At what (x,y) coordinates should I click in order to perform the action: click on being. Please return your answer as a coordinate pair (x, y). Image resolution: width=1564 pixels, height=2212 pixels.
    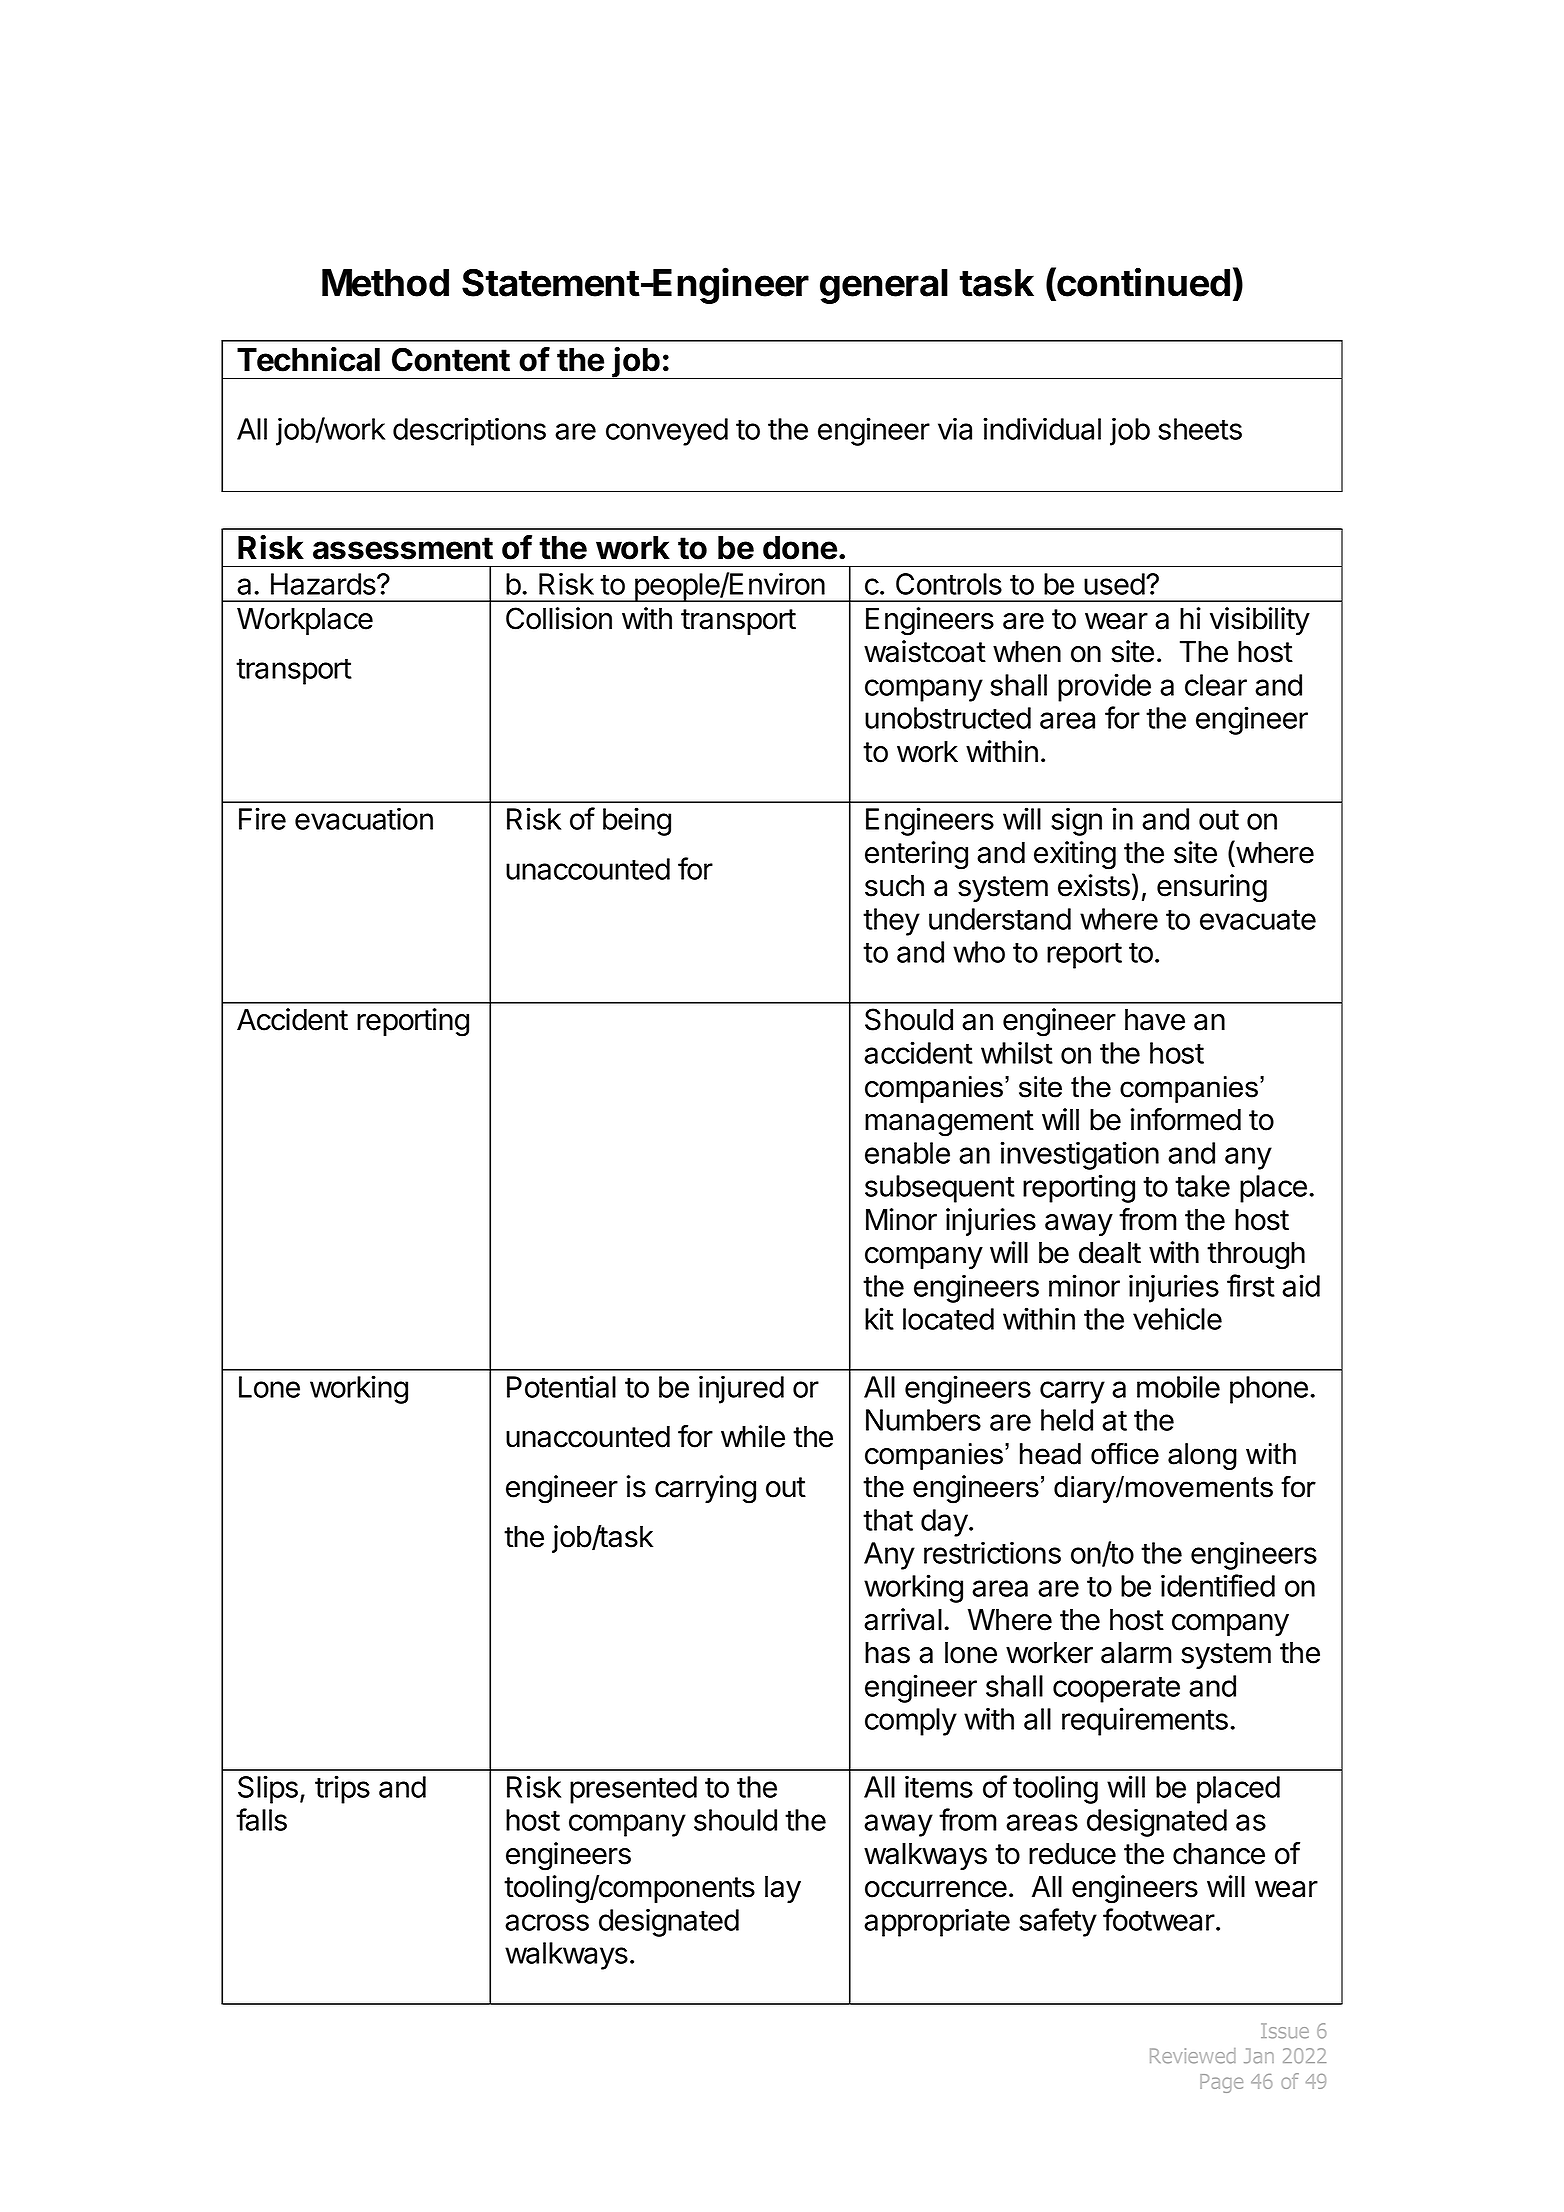
    Looking at the image, I should click on (637, 821).
